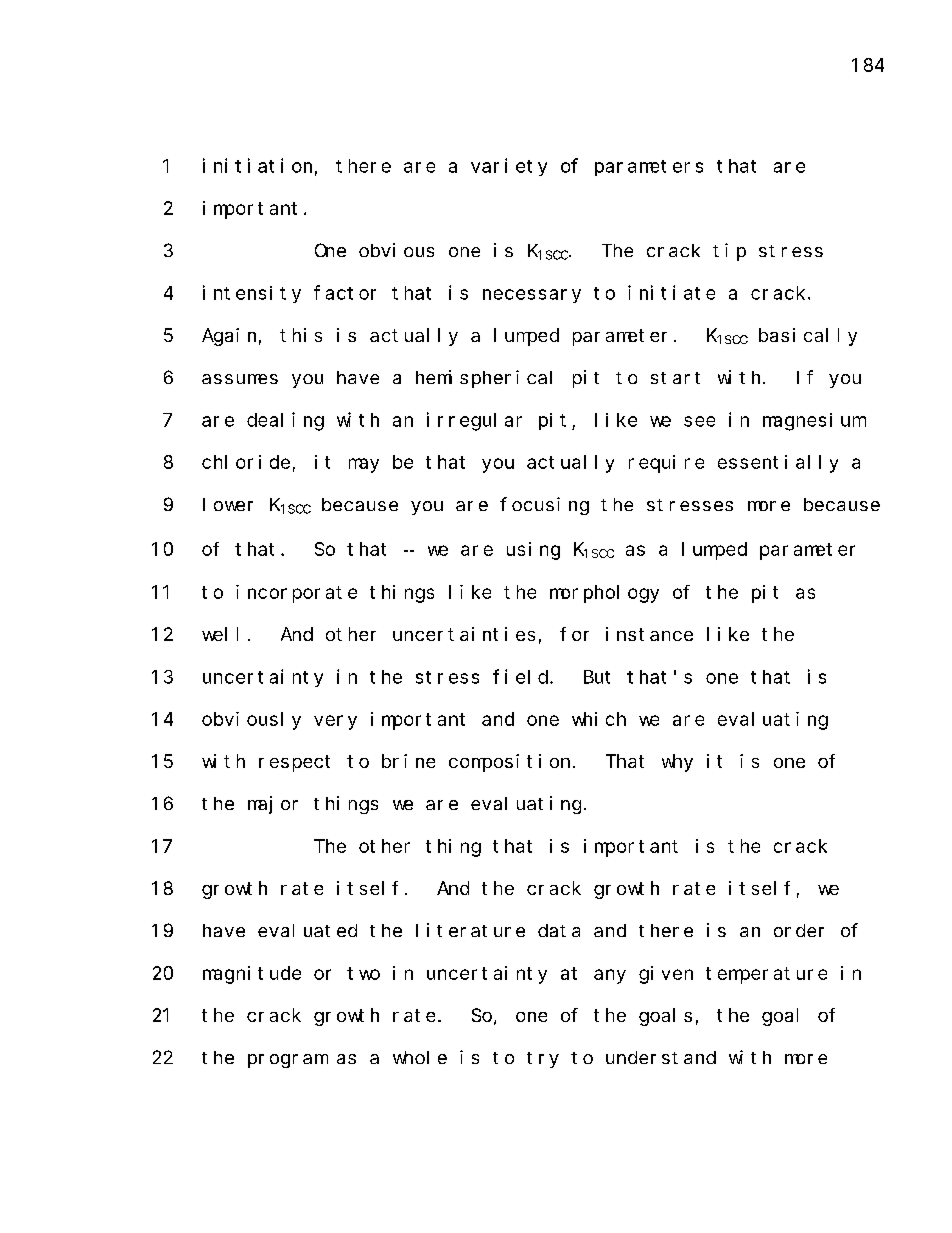  Describe the element at coordinates (729, 252) in the image. I see `tip` at that location.
